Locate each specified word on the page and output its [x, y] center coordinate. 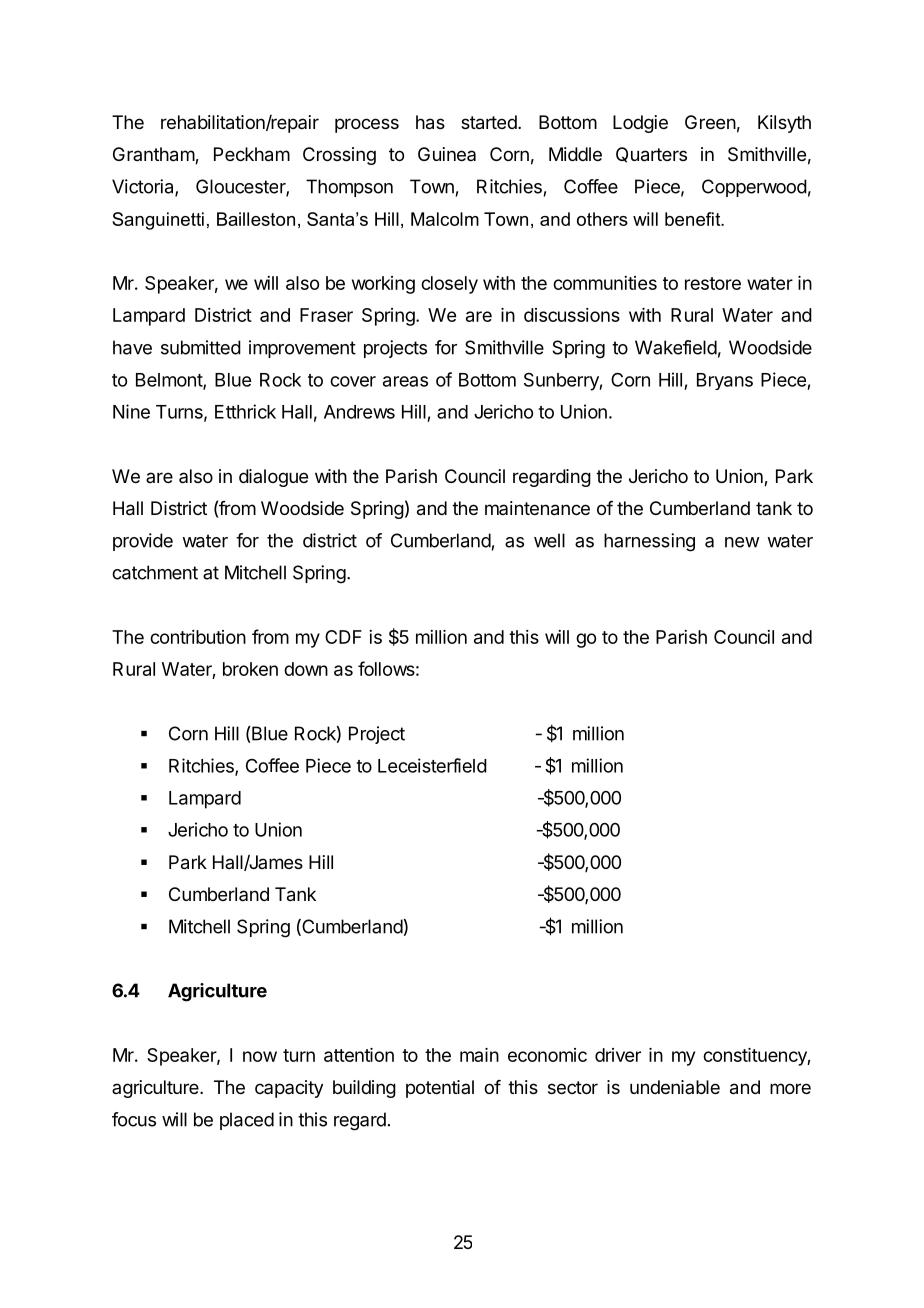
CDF [343, 637]
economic [547, 1055]
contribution [198, 637]
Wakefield [676, 347]
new [742, 542]
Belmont [170, 381]
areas [405, 381]
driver [618, 1055]
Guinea [447, 154]
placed [247, 1121]
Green [710, 122]
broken [250, 669]
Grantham [154, 155]
